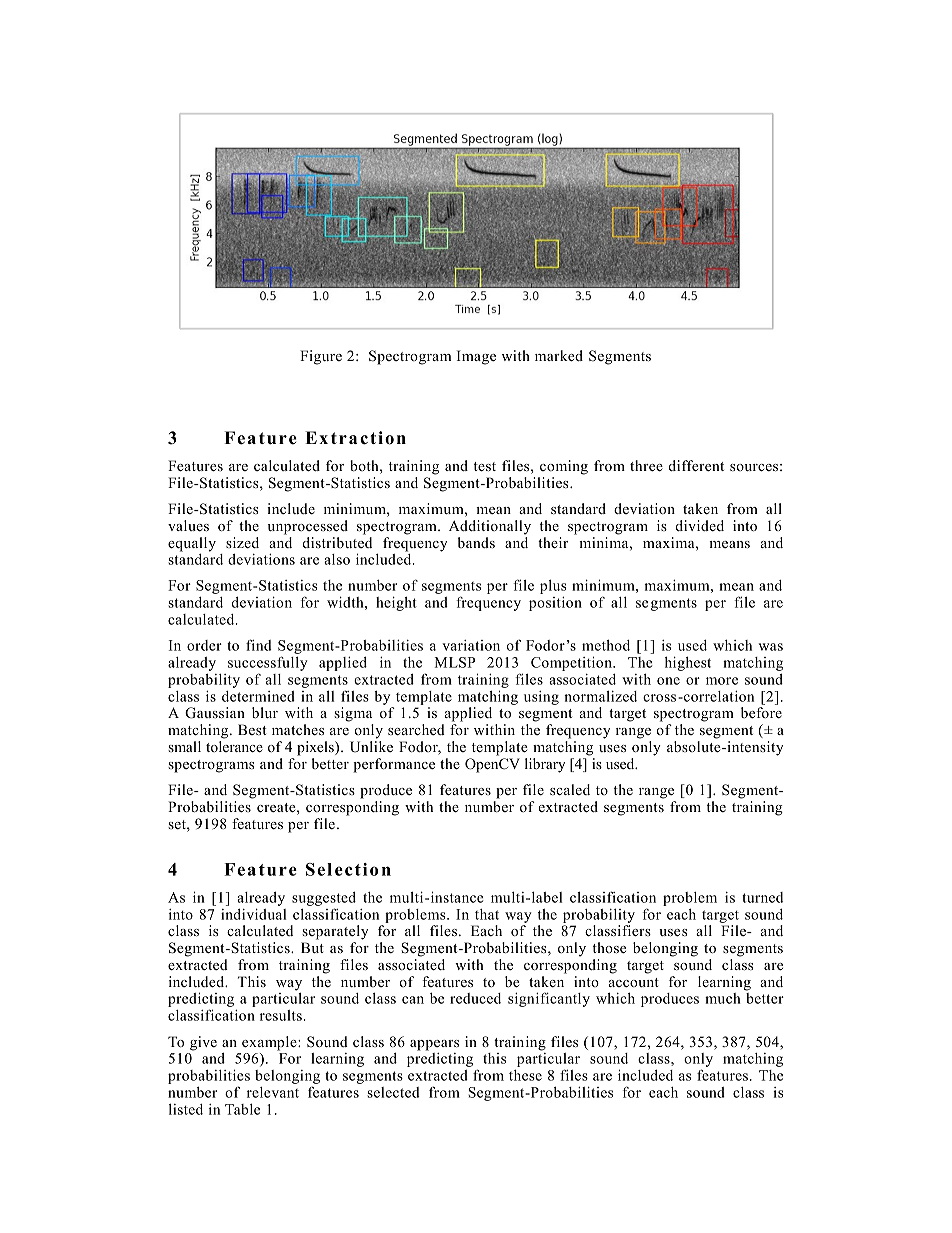 The height and width of the screenshot is (1233, 952). I want to click on Figure, so click(321, 357).
